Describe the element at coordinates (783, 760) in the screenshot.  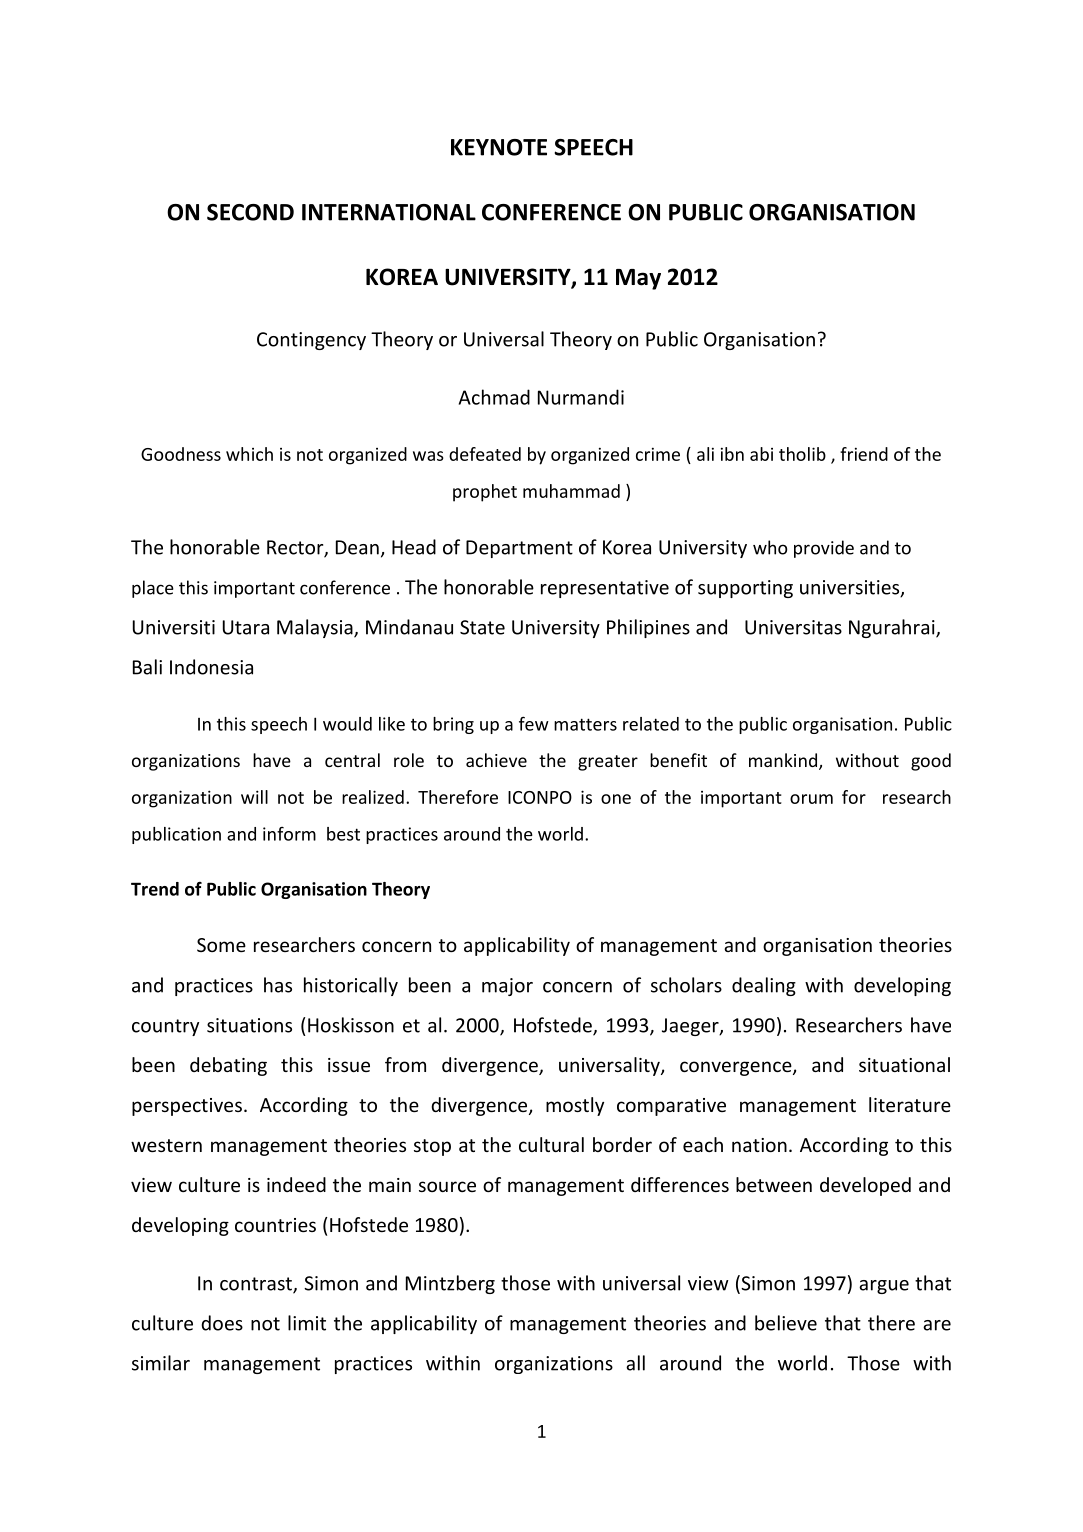
I see `mankind` at that location.
